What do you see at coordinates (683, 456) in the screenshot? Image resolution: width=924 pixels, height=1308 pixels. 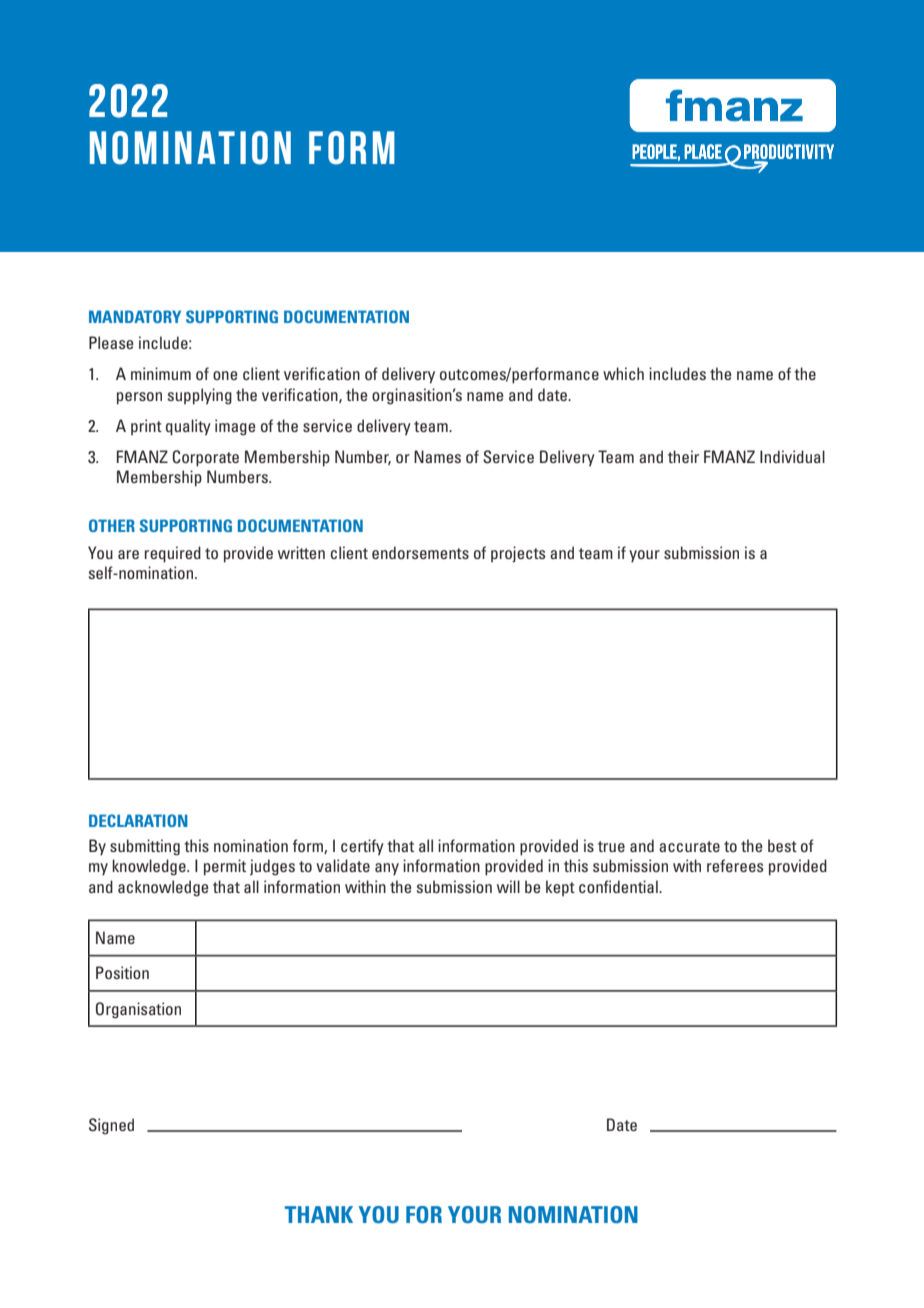 I see `their` at bounding box center [683, 456].
